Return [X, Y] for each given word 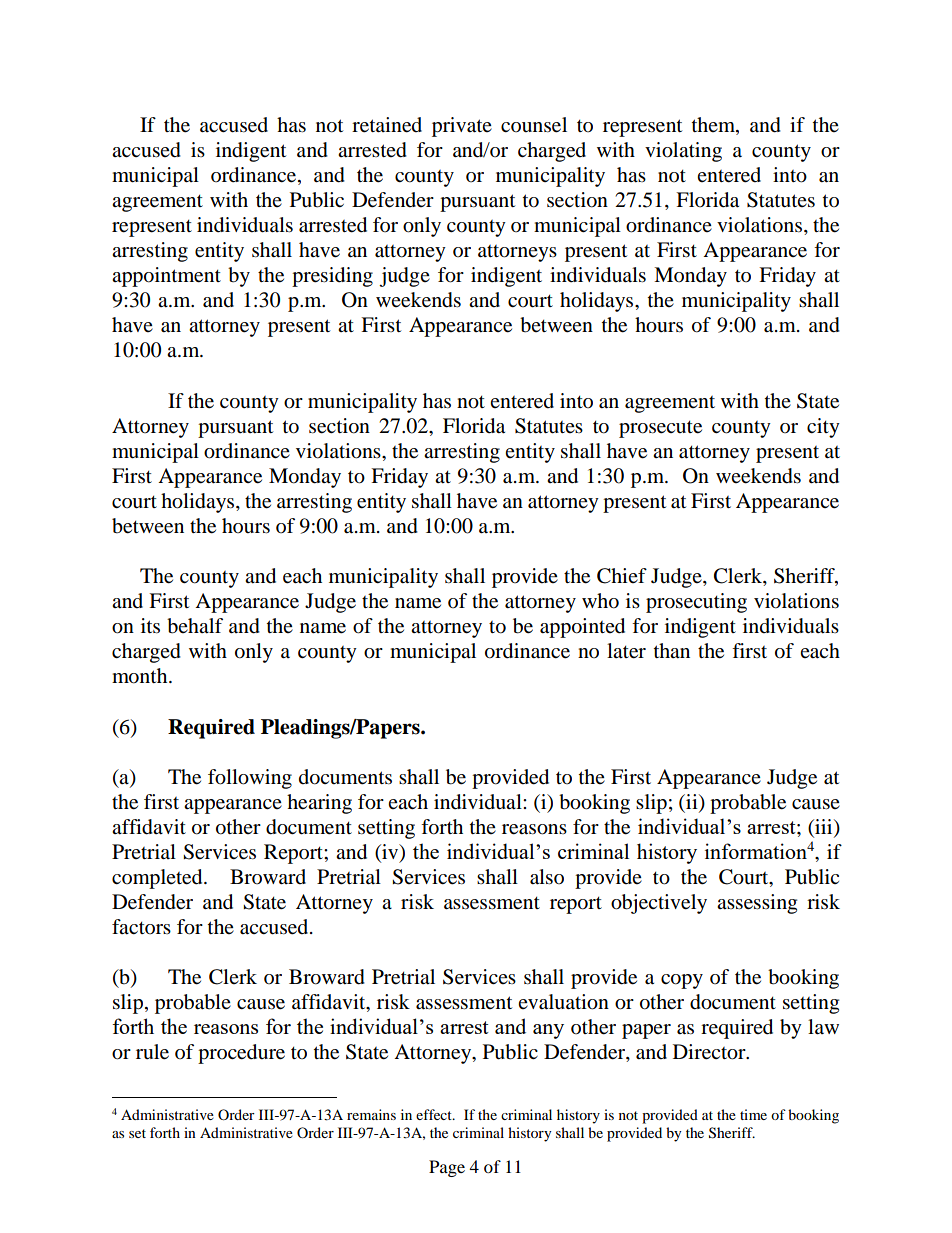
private [462, 127]
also [547, 877]
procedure [241, 1054]
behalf [195, 626]
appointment [166, 277]
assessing [757, 904]
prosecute [660, 429]
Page [447, 1168]
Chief [622, 576]
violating [683, 152]
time [753, 1114]
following [250, 779]
